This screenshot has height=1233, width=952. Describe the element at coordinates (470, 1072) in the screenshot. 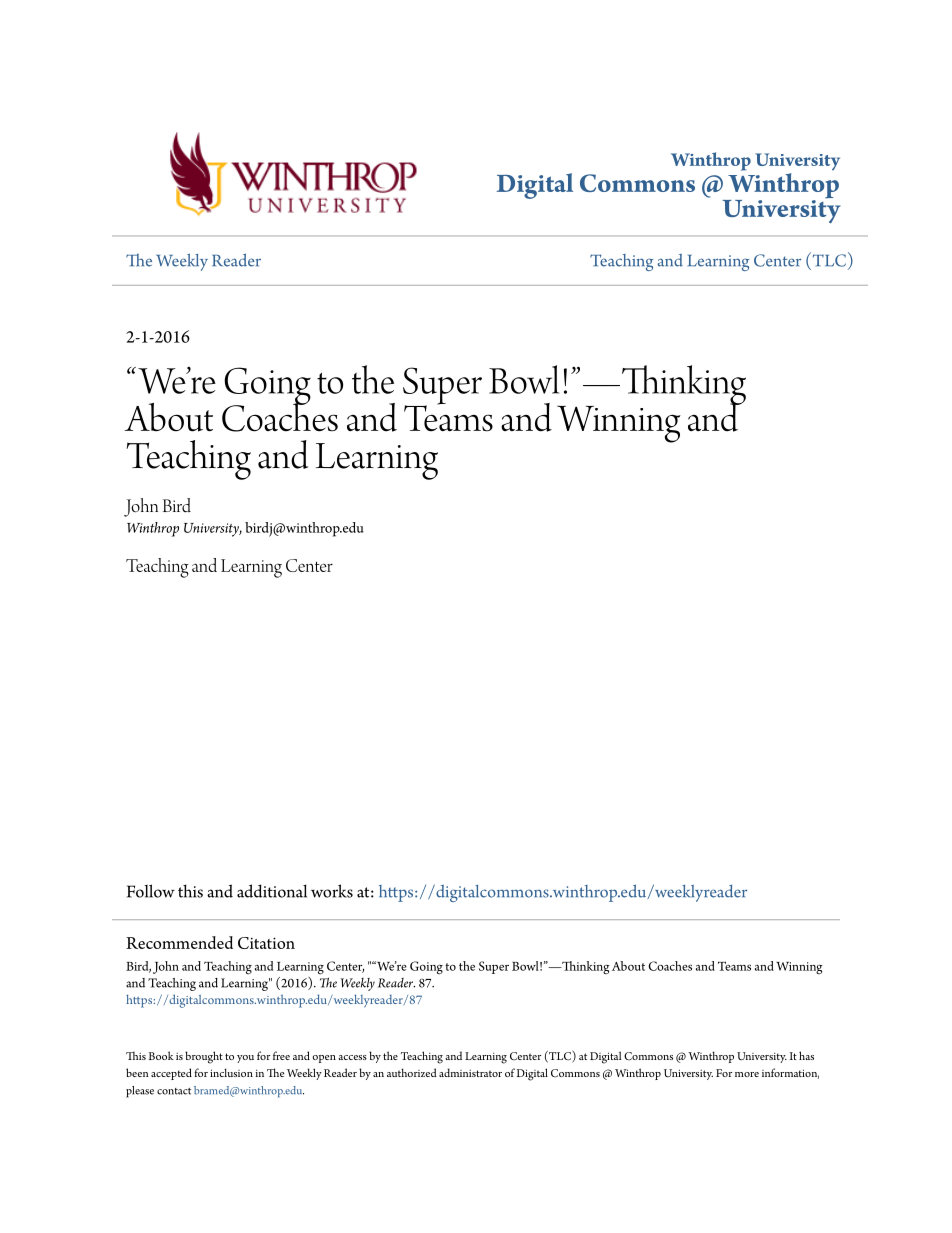

I see `administrator` at that location.
